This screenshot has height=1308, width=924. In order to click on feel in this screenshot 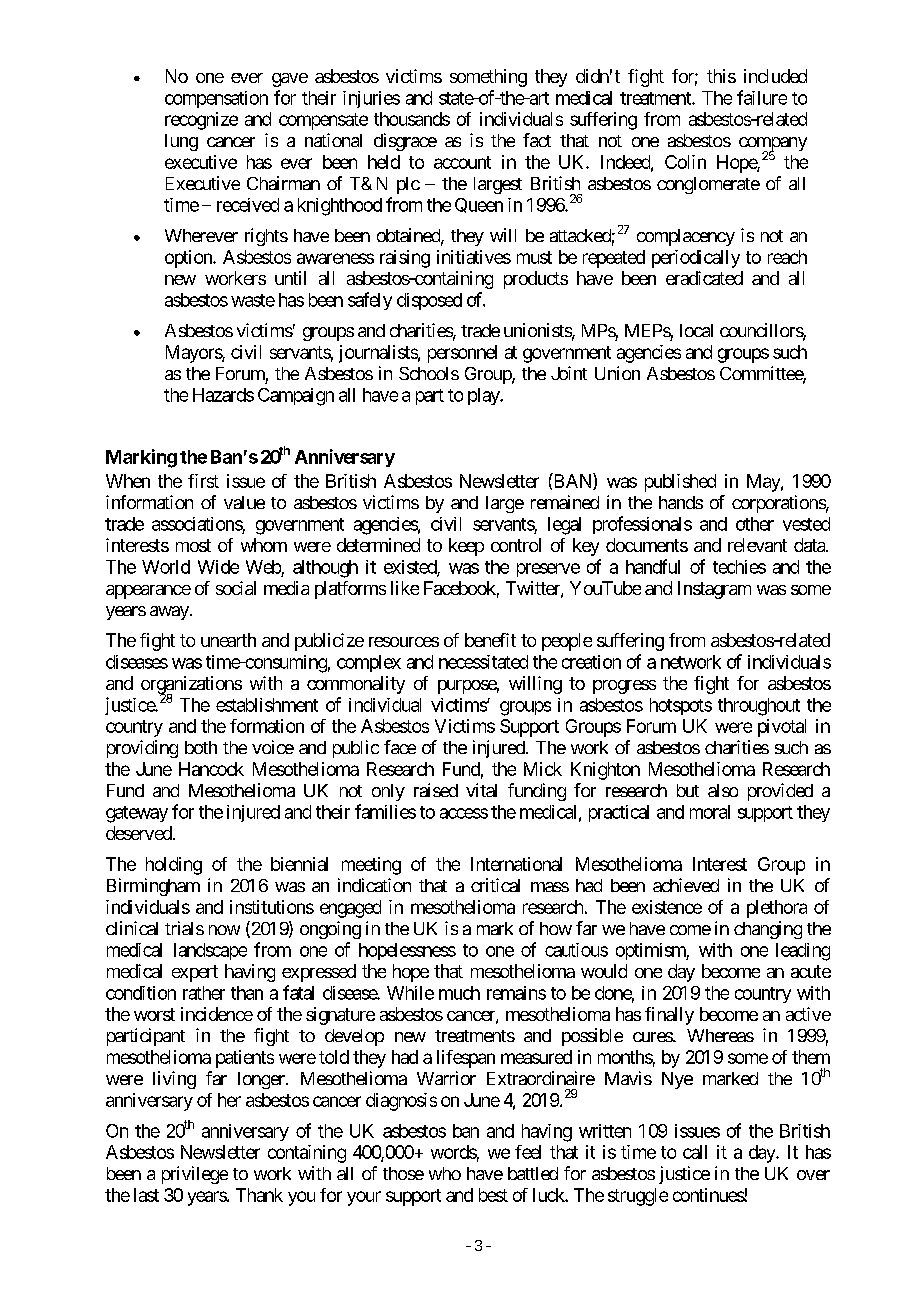, I will do `click(528, 1152)`.
